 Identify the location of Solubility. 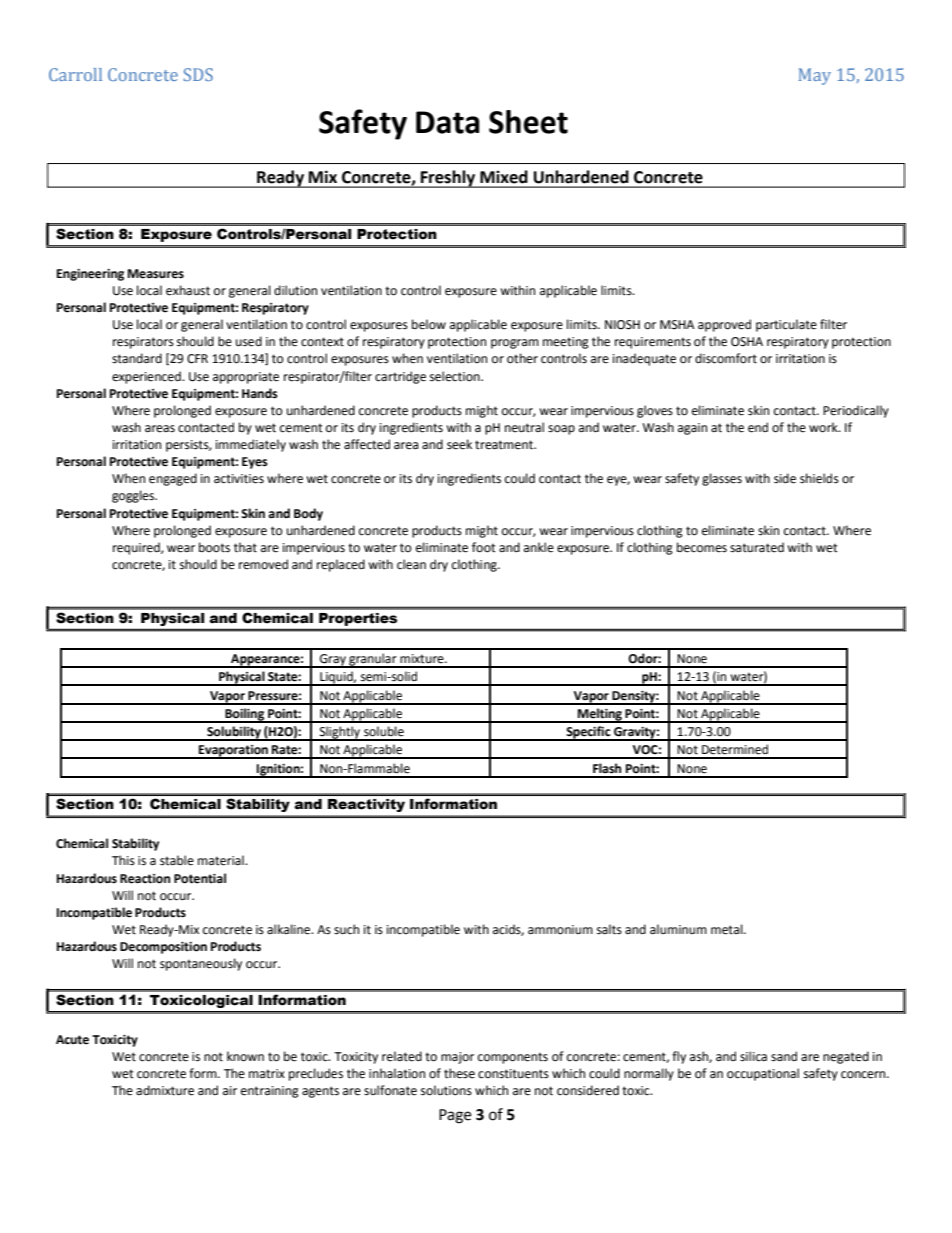
(234, 733).
